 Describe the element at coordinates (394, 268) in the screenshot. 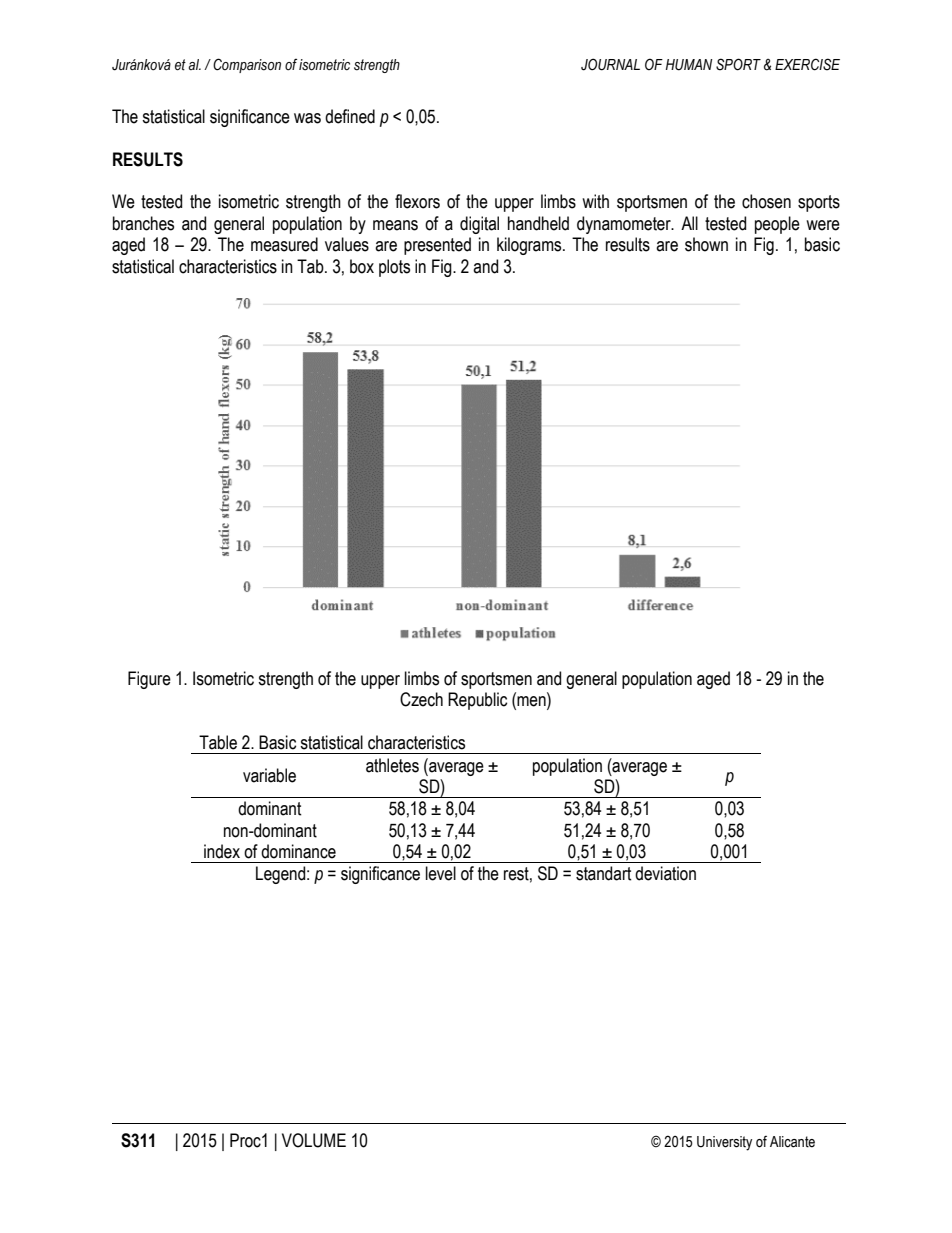

I see `plots` at that location.
